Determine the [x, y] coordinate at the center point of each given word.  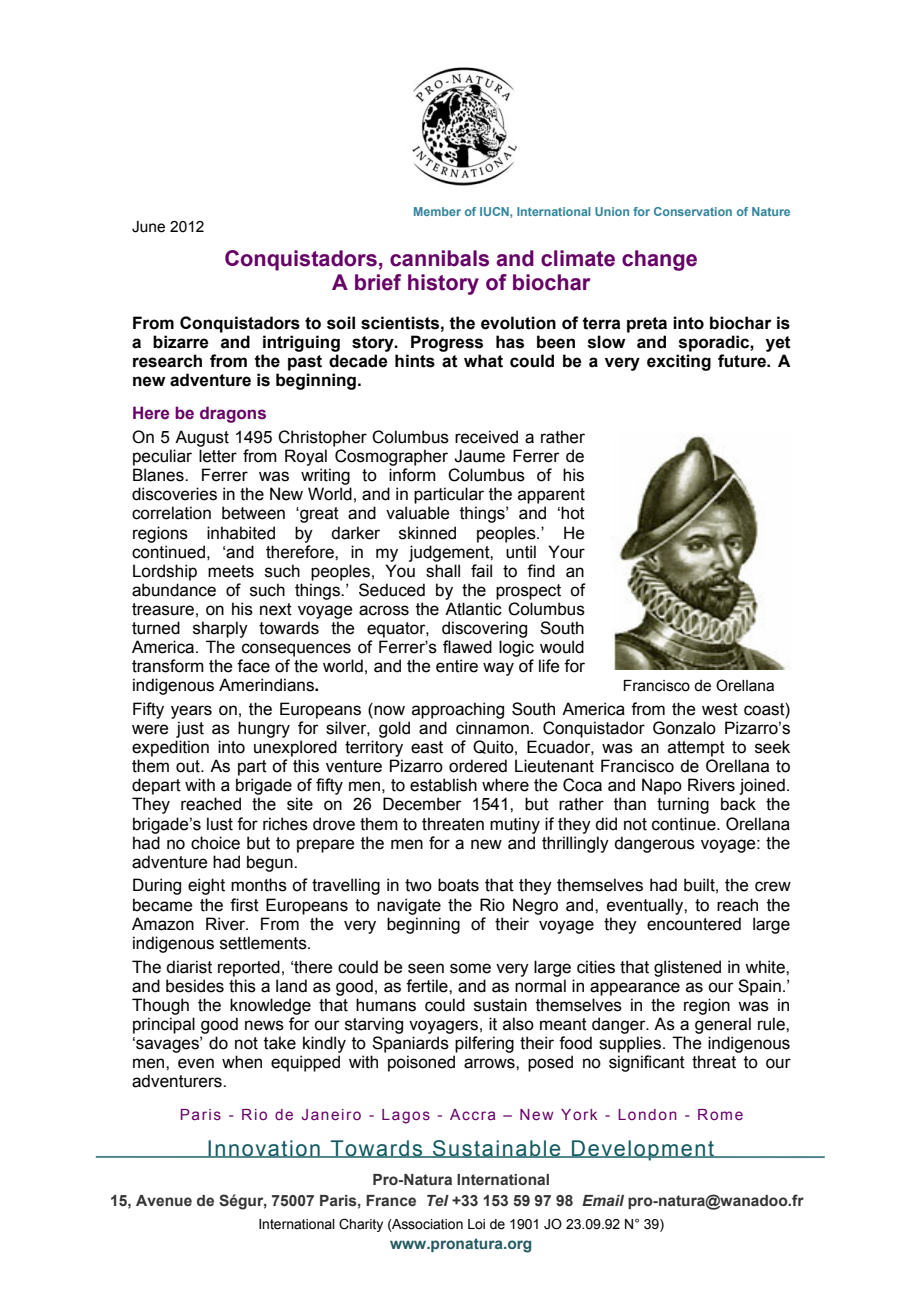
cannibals [439, 258]
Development [643, 1150]
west [720, 709]
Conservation [693, 211]
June [148, 227]
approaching [458, 710]
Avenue [164, 1200]
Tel [438, 1200]
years [191, 712]
